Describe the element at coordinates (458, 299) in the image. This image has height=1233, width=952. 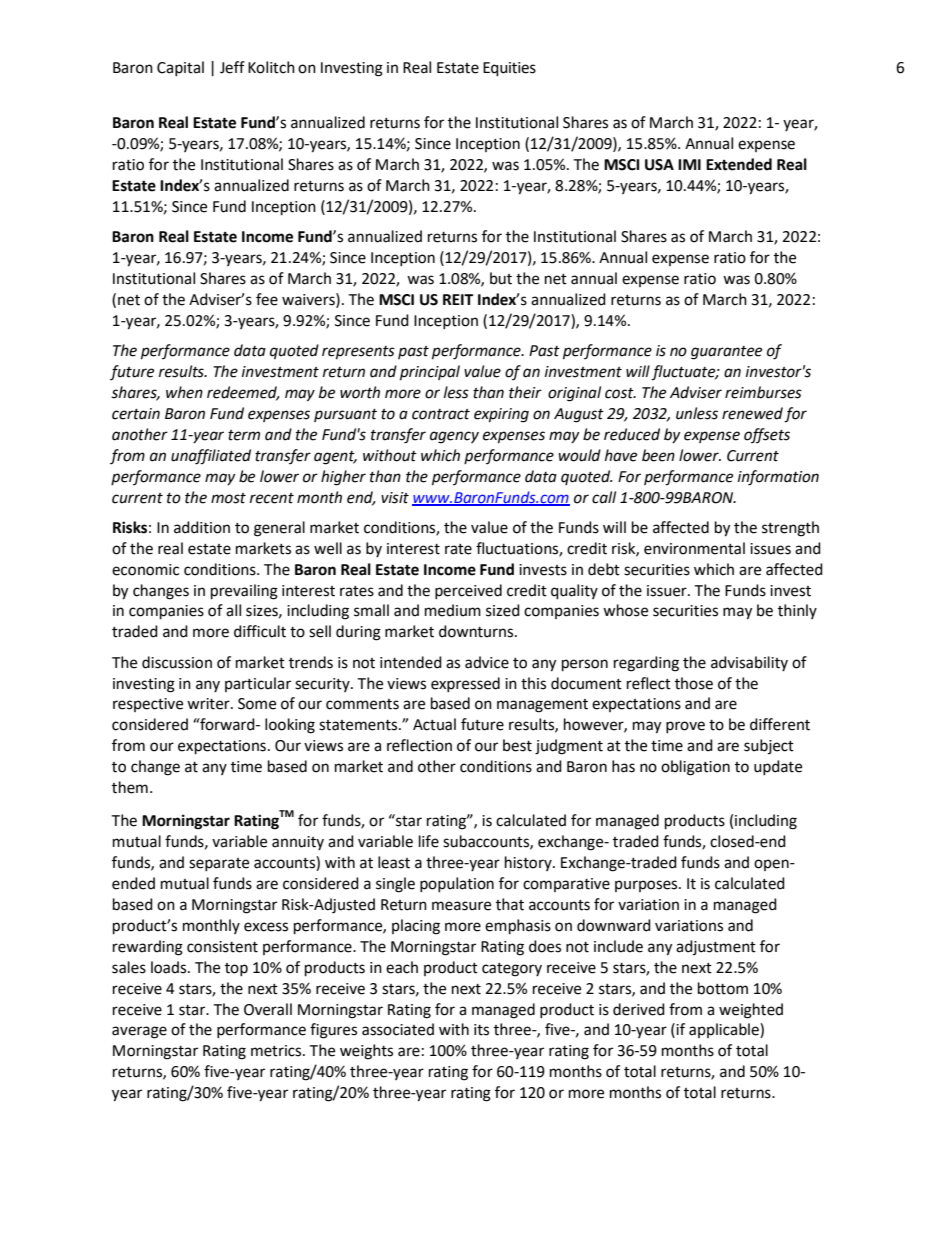
I see `REIT` at that location.
